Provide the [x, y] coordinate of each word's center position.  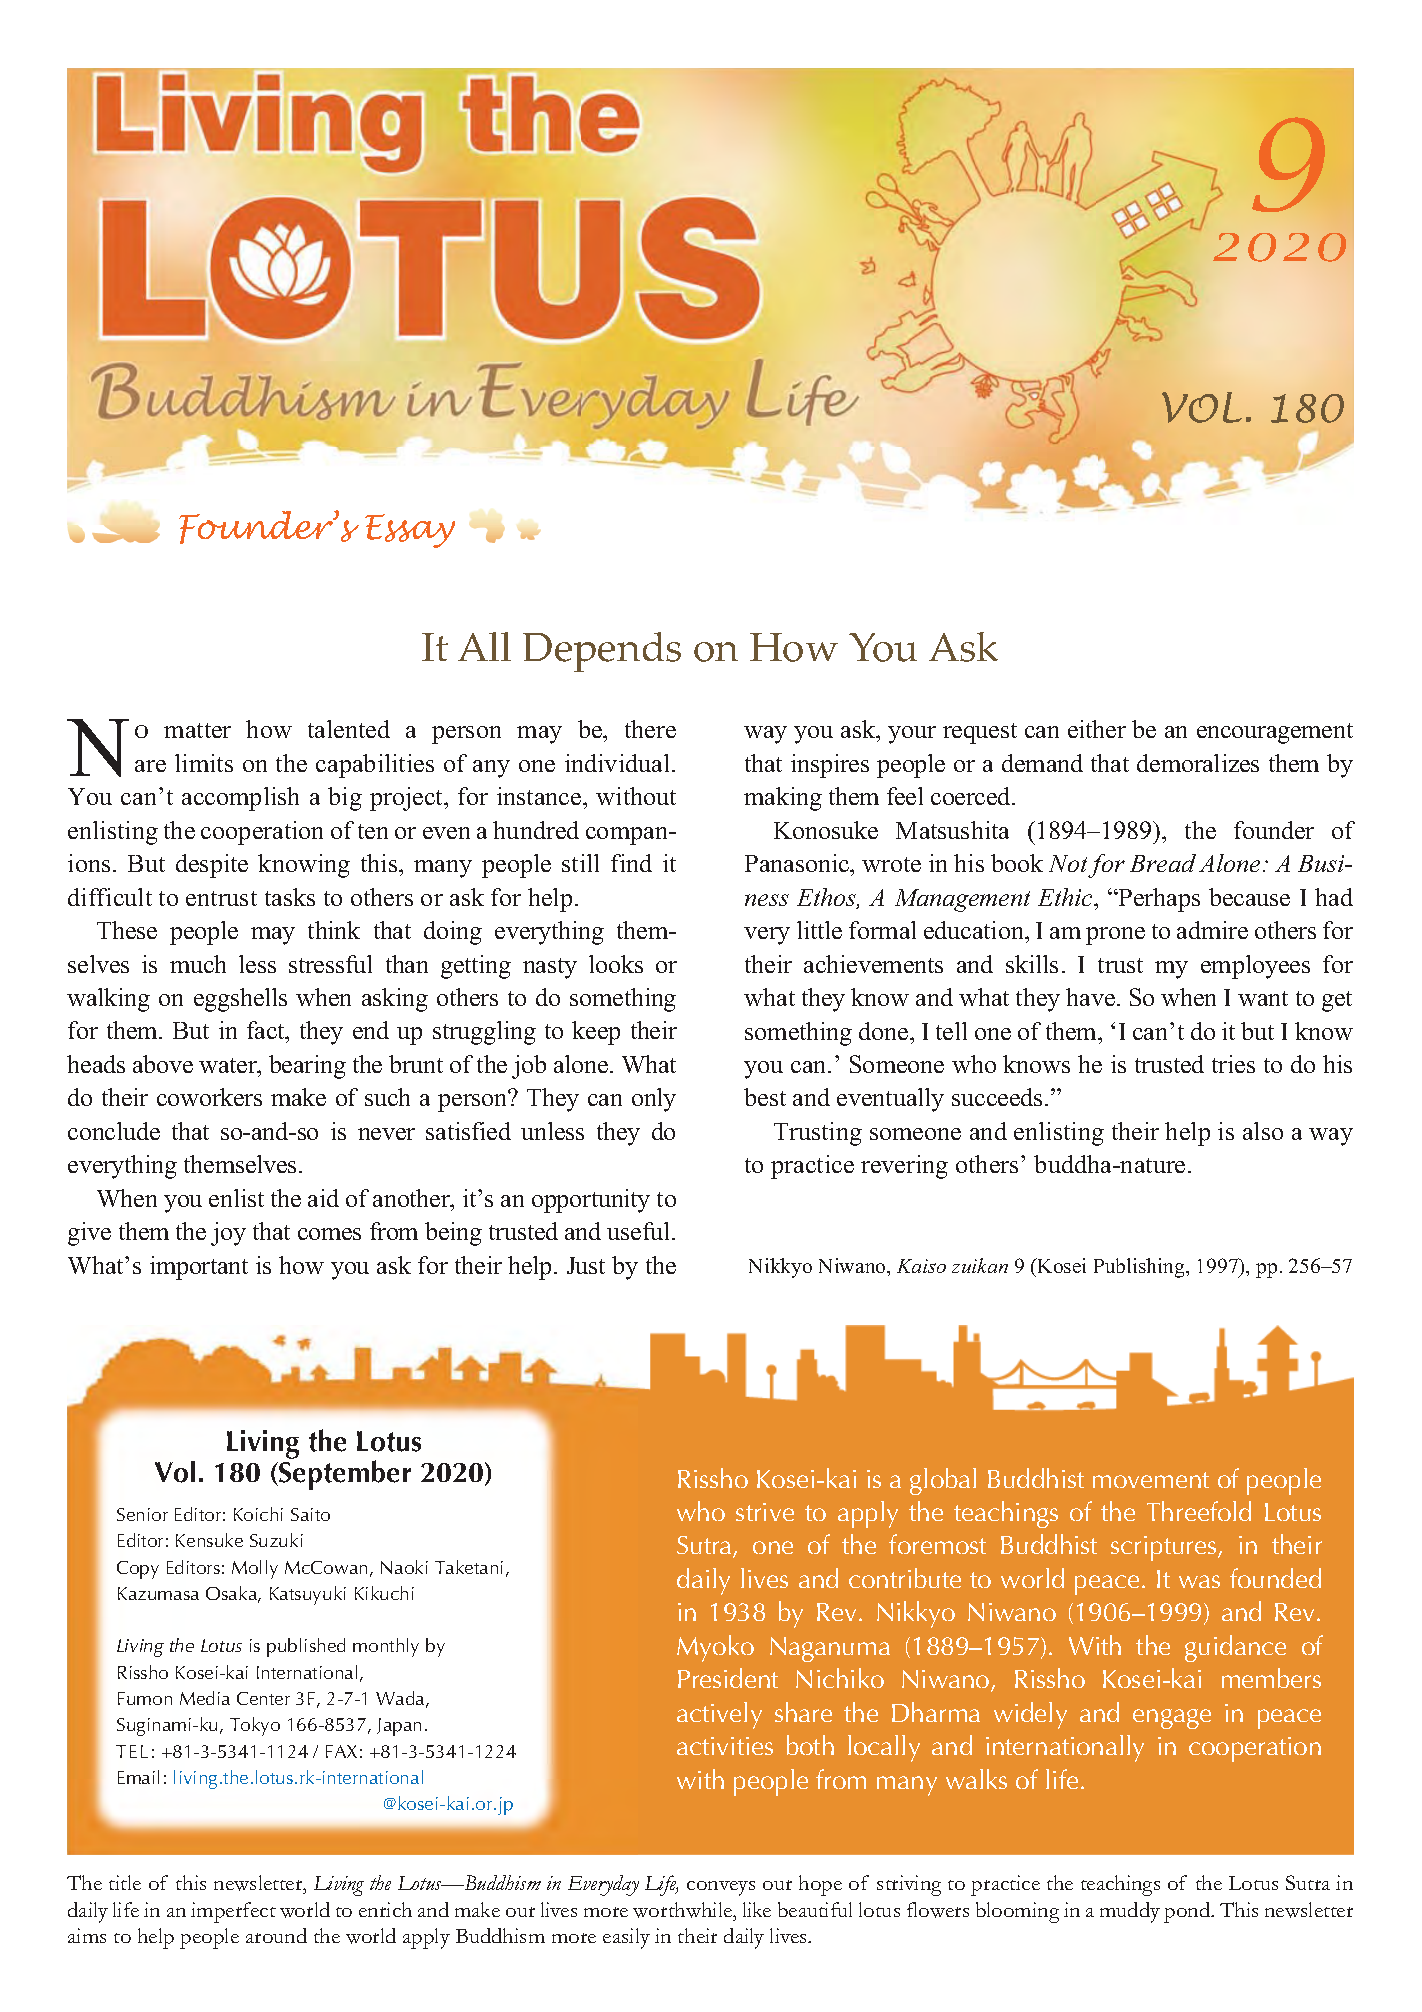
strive [765, 1512]
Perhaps [1158, 900]
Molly [255, 1569]
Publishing [1140, 1268]
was [1199, 1581]
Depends [602, 652]
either [1097, 729]
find [631, 863]
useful [640, 1231]
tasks [290, 897]
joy [228, 1234]
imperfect [233, 1912]
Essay [410, 531]
